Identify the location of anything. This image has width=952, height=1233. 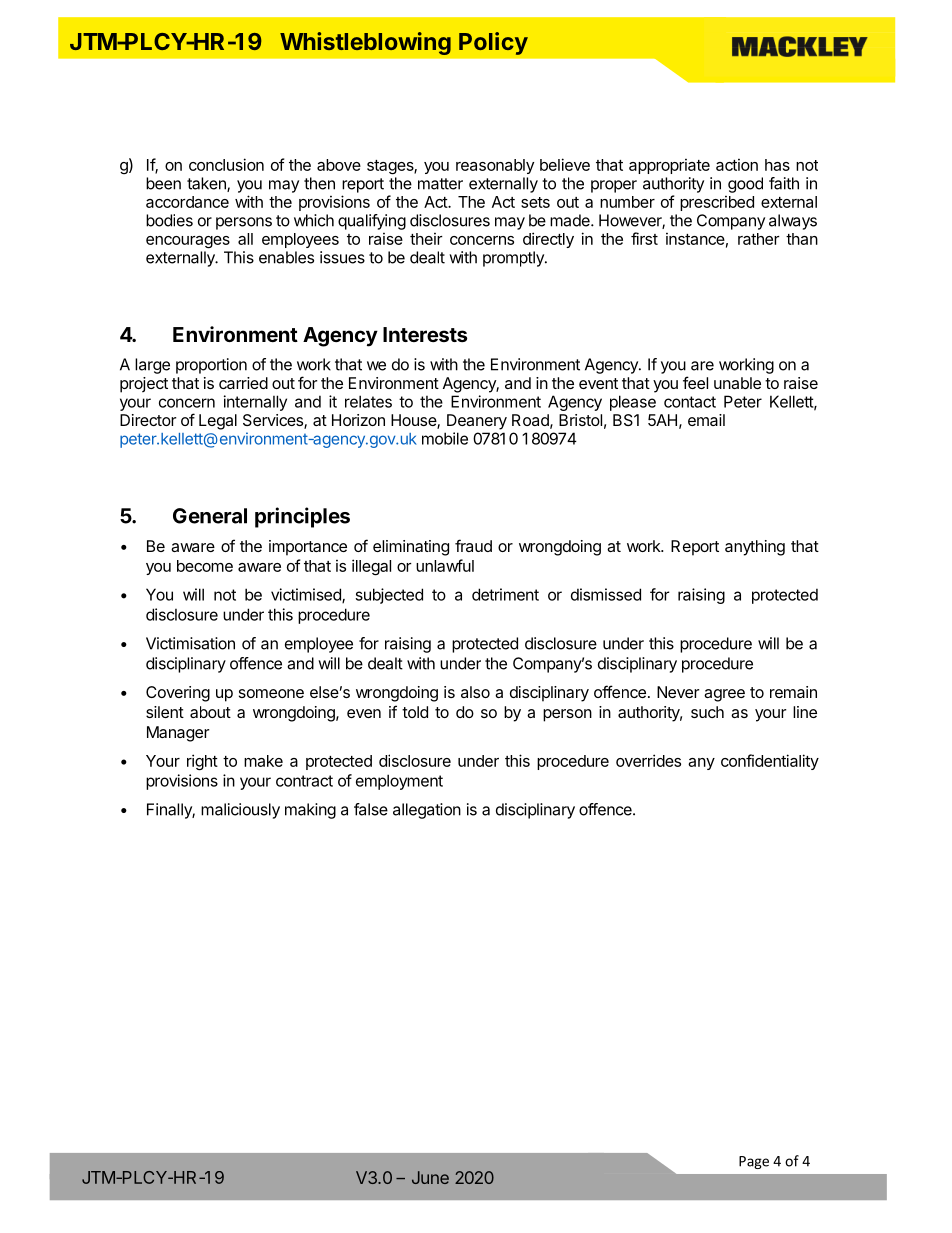
(755, 548).
